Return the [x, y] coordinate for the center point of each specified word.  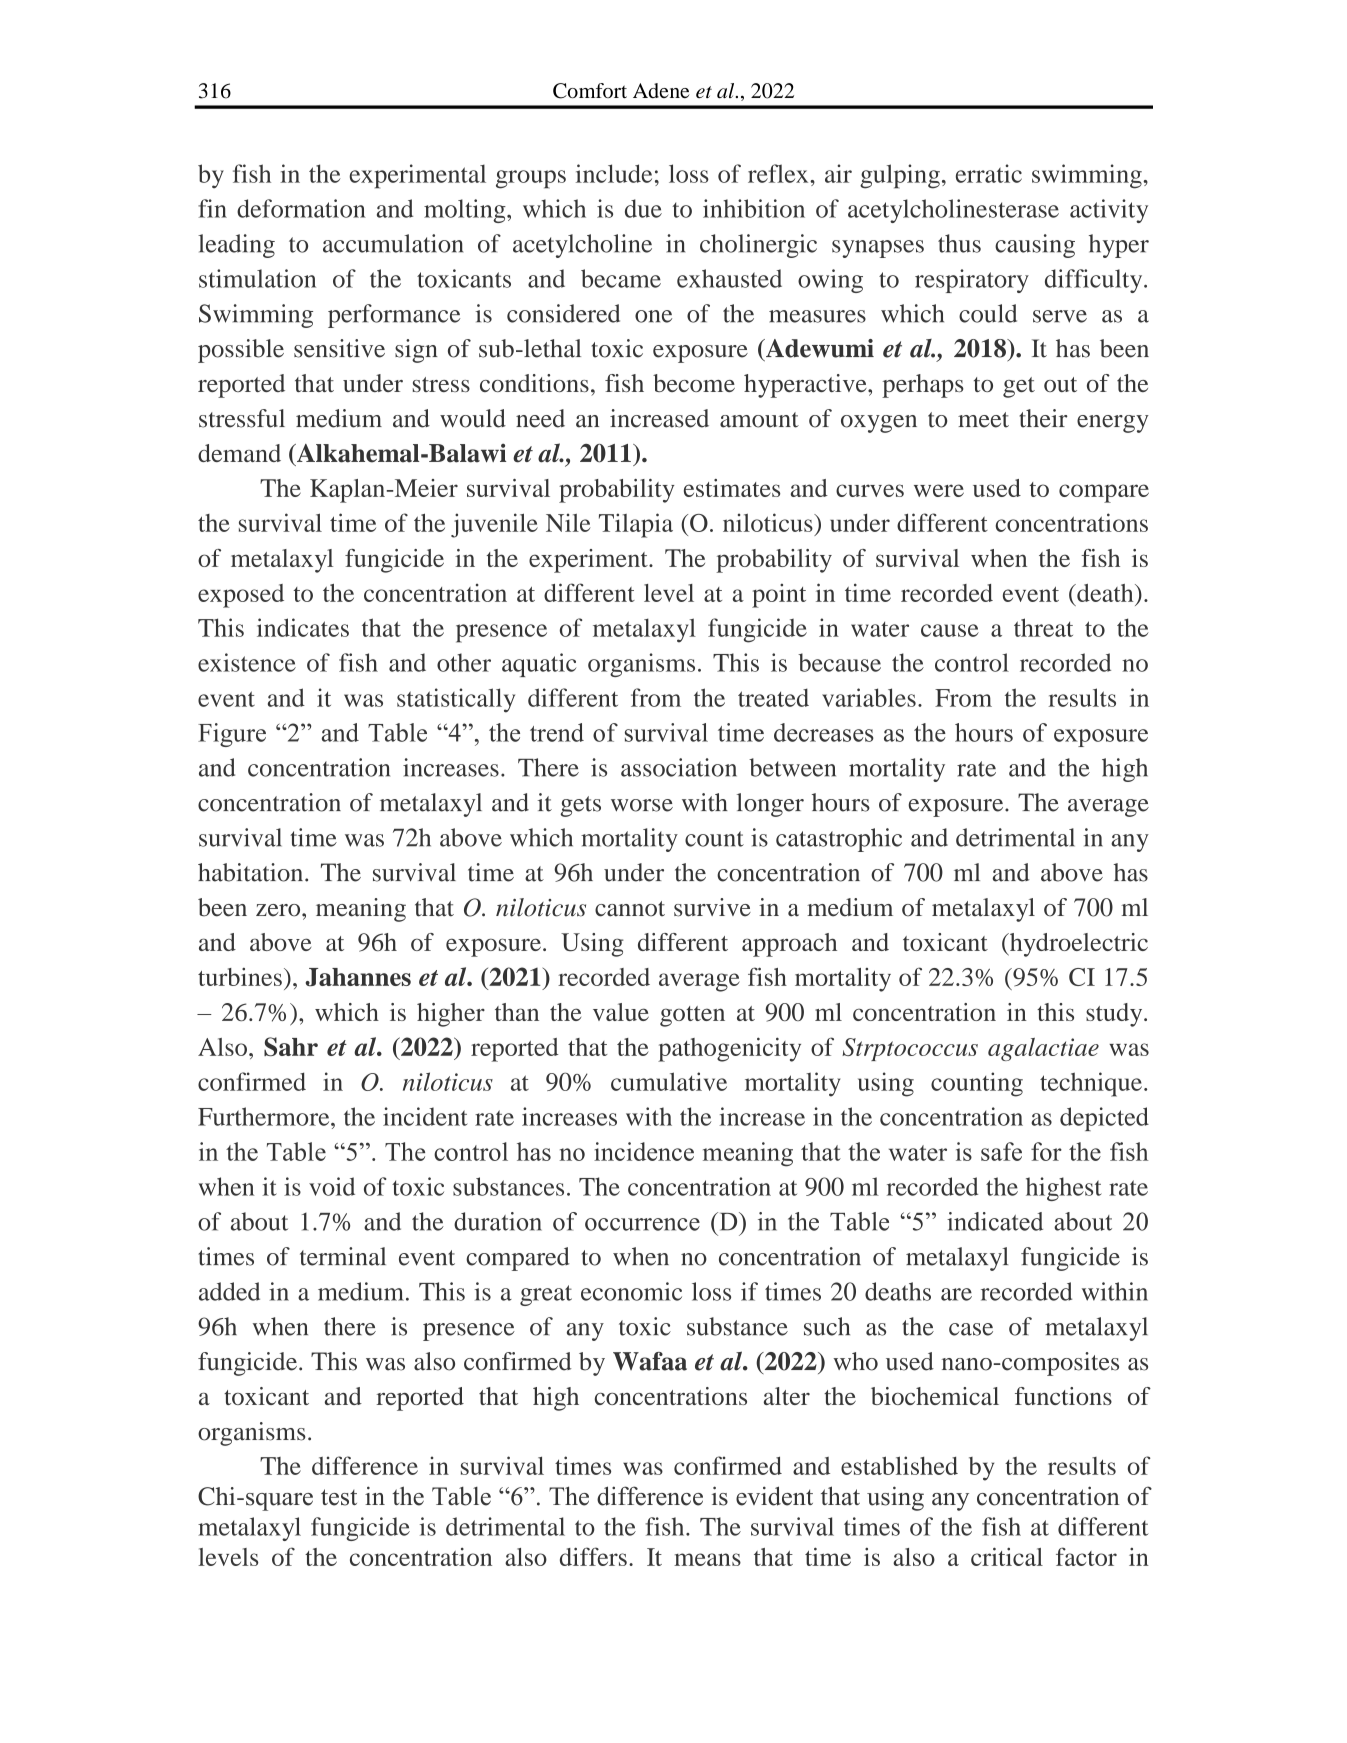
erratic [989, 173]
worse [642, 805]
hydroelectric [1077, 945]
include [614, 173]
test [339, 1497]
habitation [252, 872]
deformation [301, 208]
